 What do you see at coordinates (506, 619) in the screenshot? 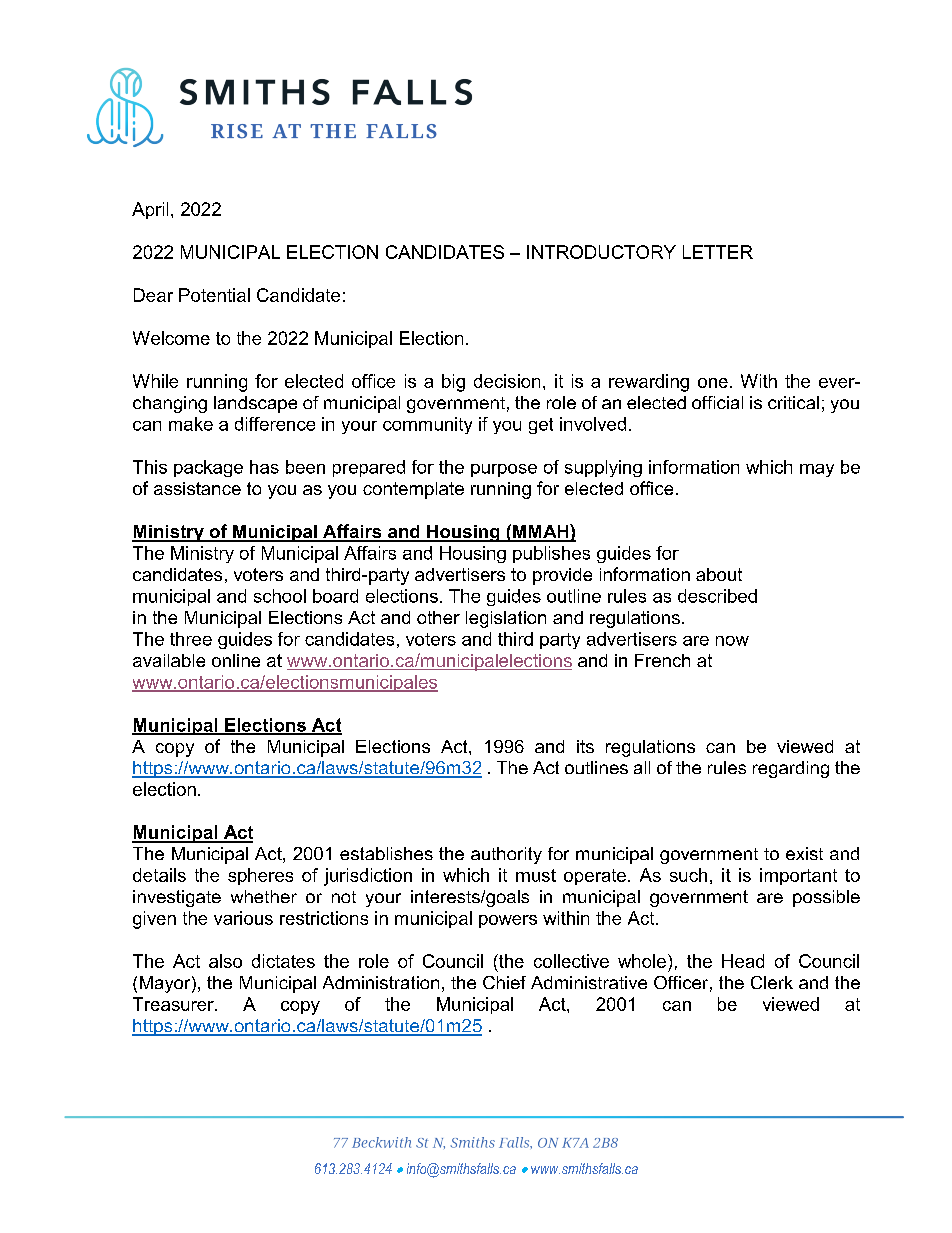
I see `legislation` at bounding box center [506, 619].
